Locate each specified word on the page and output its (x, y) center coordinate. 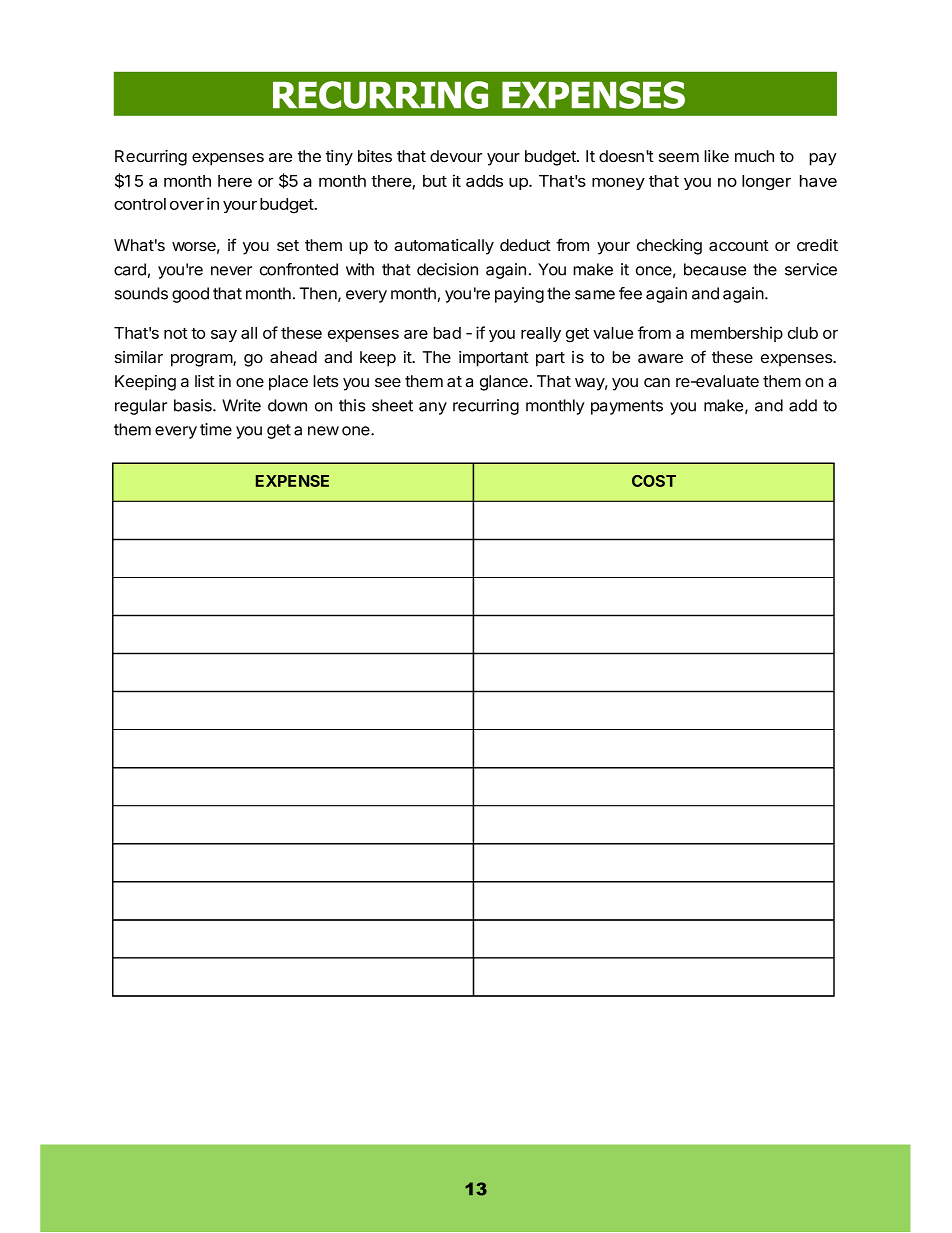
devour (456, 156)
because (715, 269)
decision (447, 269)
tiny (339, 158)
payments (627, 407)
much (754, 156)
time (216, 429)
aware (660, 358)
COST (654, 481)
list (205, 381)
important (494, 359)
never (231, 271)
